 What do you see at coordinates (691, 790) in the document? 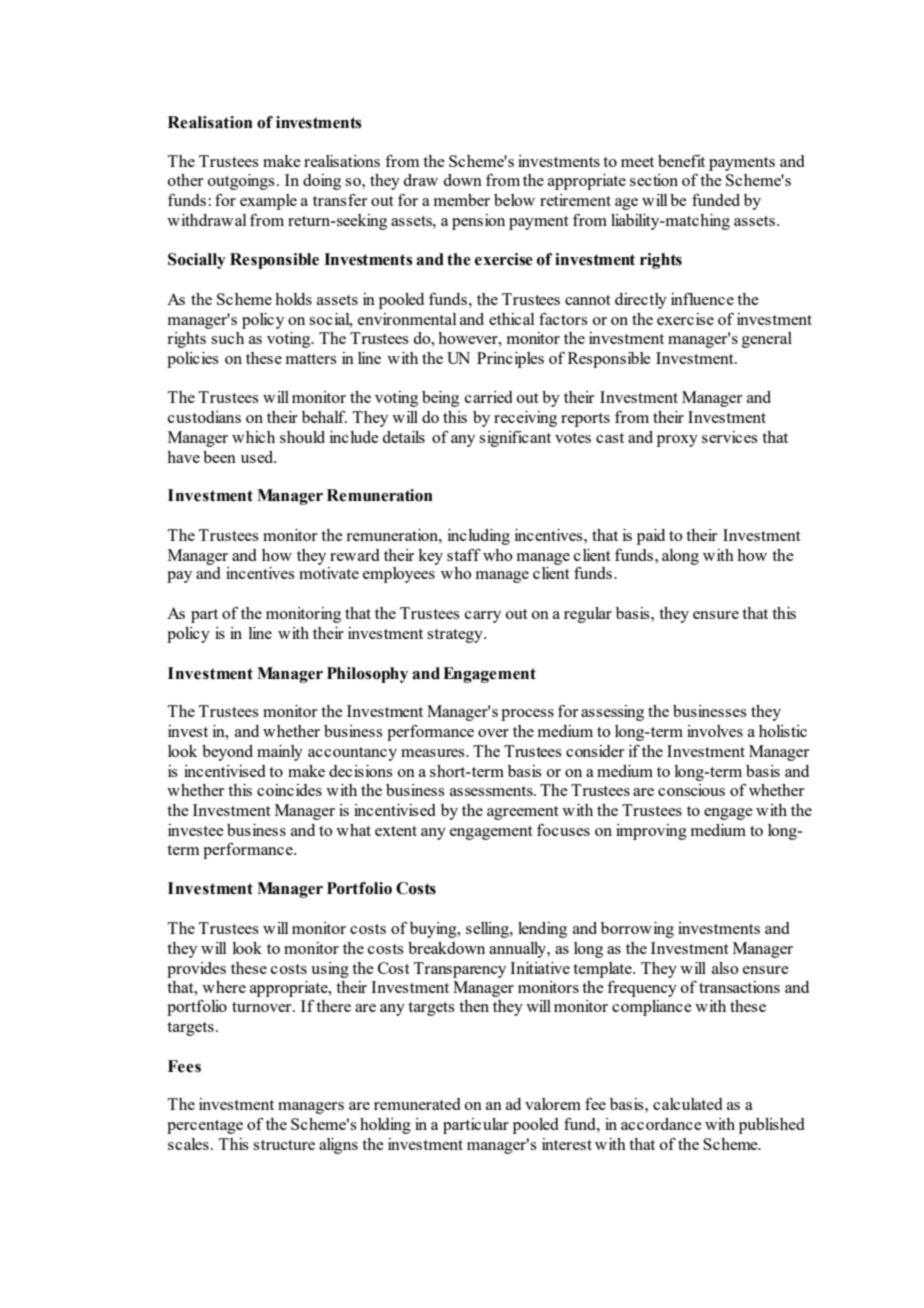
I see `conscious` at bounding box center [691, 790].
